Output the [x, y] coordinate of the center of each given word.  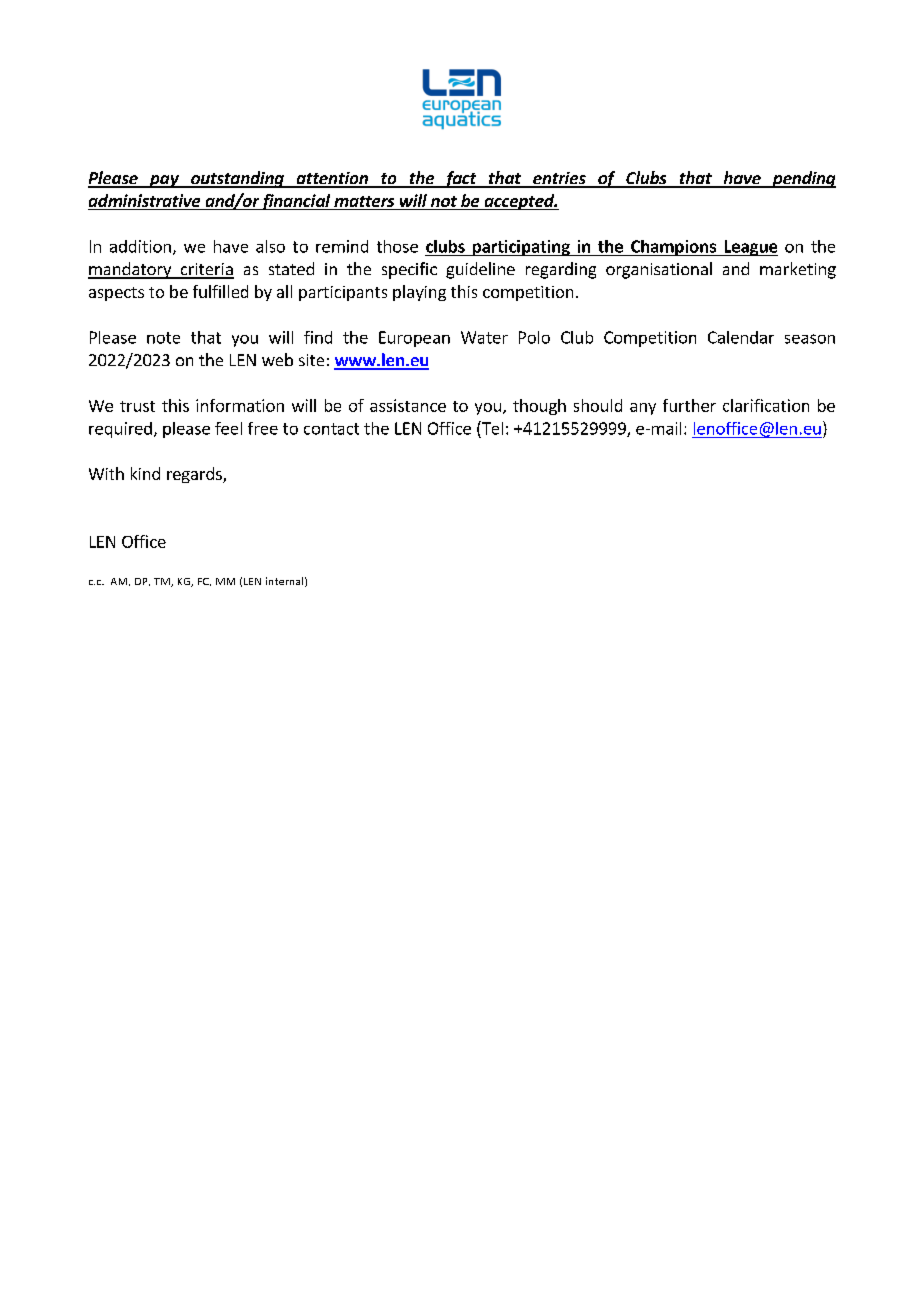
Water [484, 337]
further [689, 405]
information [240, 405]
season [810, 339]
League [750, 248]
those [397, 246]
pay [164, 181]
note [163, 338]
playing [419, 293]
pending [803, 179]
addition [140, 246]
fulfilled [220, 291]
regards [195, 475]
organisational [659, 270]
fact [460, 179]
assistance [408, 405]
